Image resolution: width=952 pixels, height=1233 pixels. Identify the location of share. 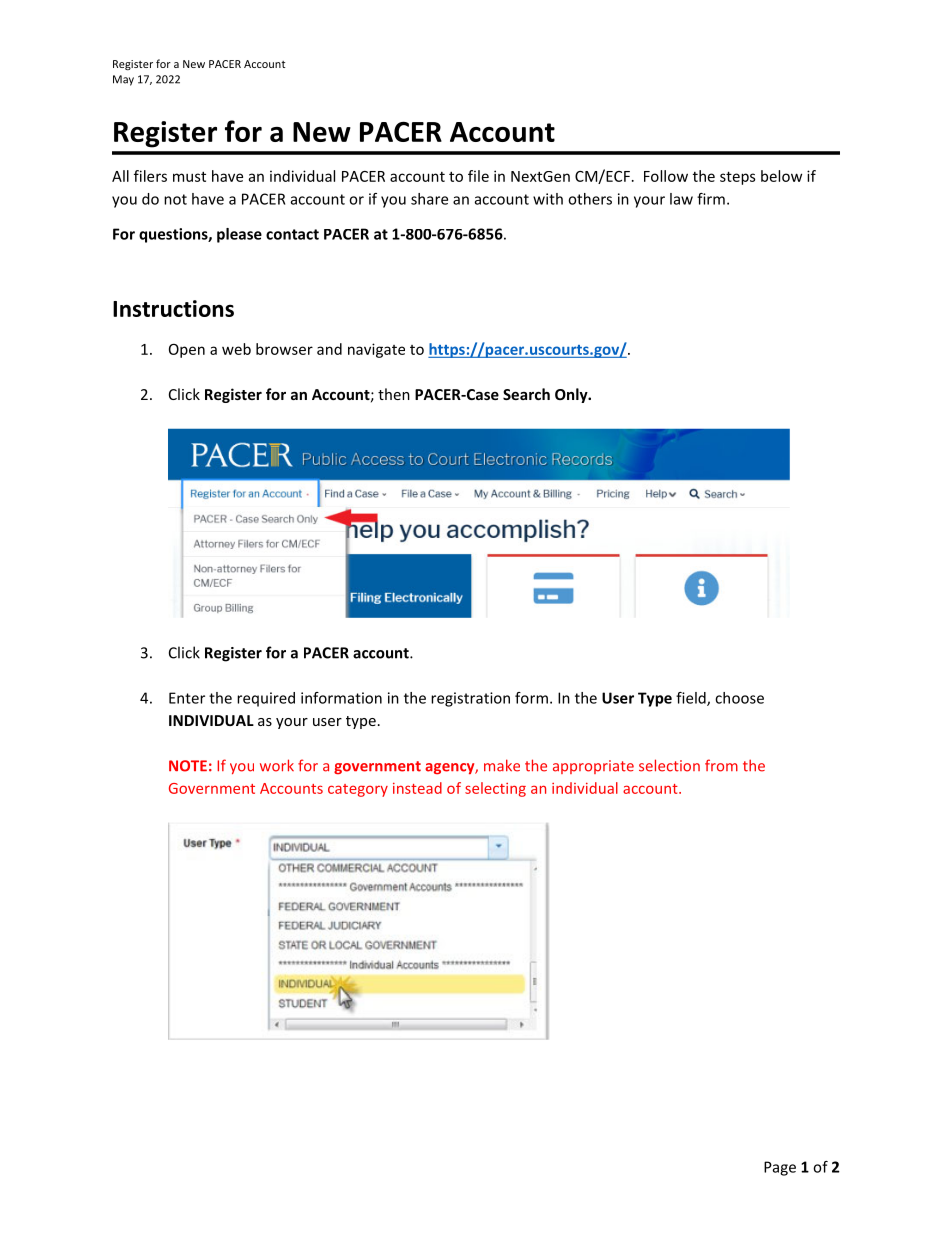
(429, 199).
